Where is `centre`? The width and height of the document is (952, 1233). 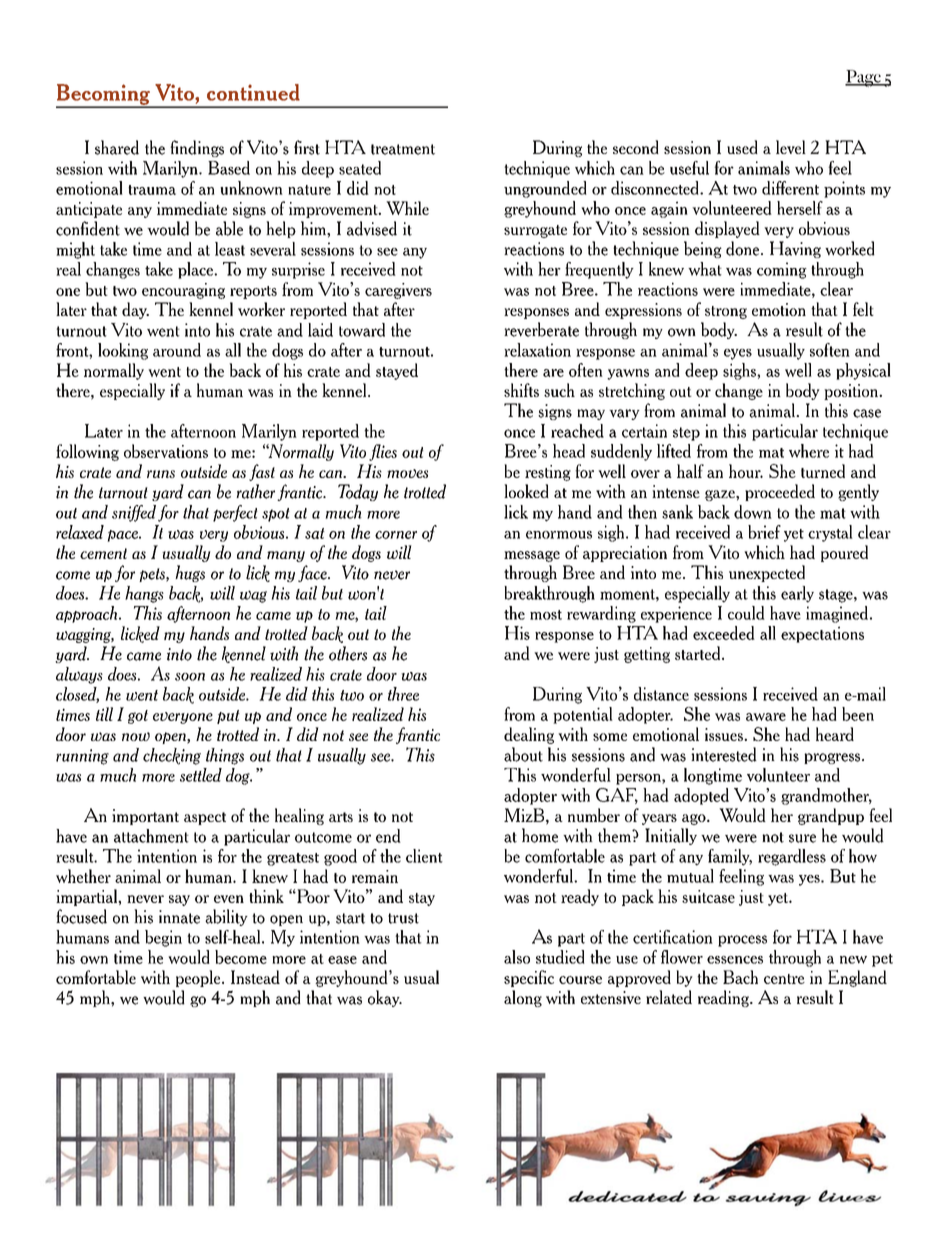 centre is located at coordinates (784, 979).
